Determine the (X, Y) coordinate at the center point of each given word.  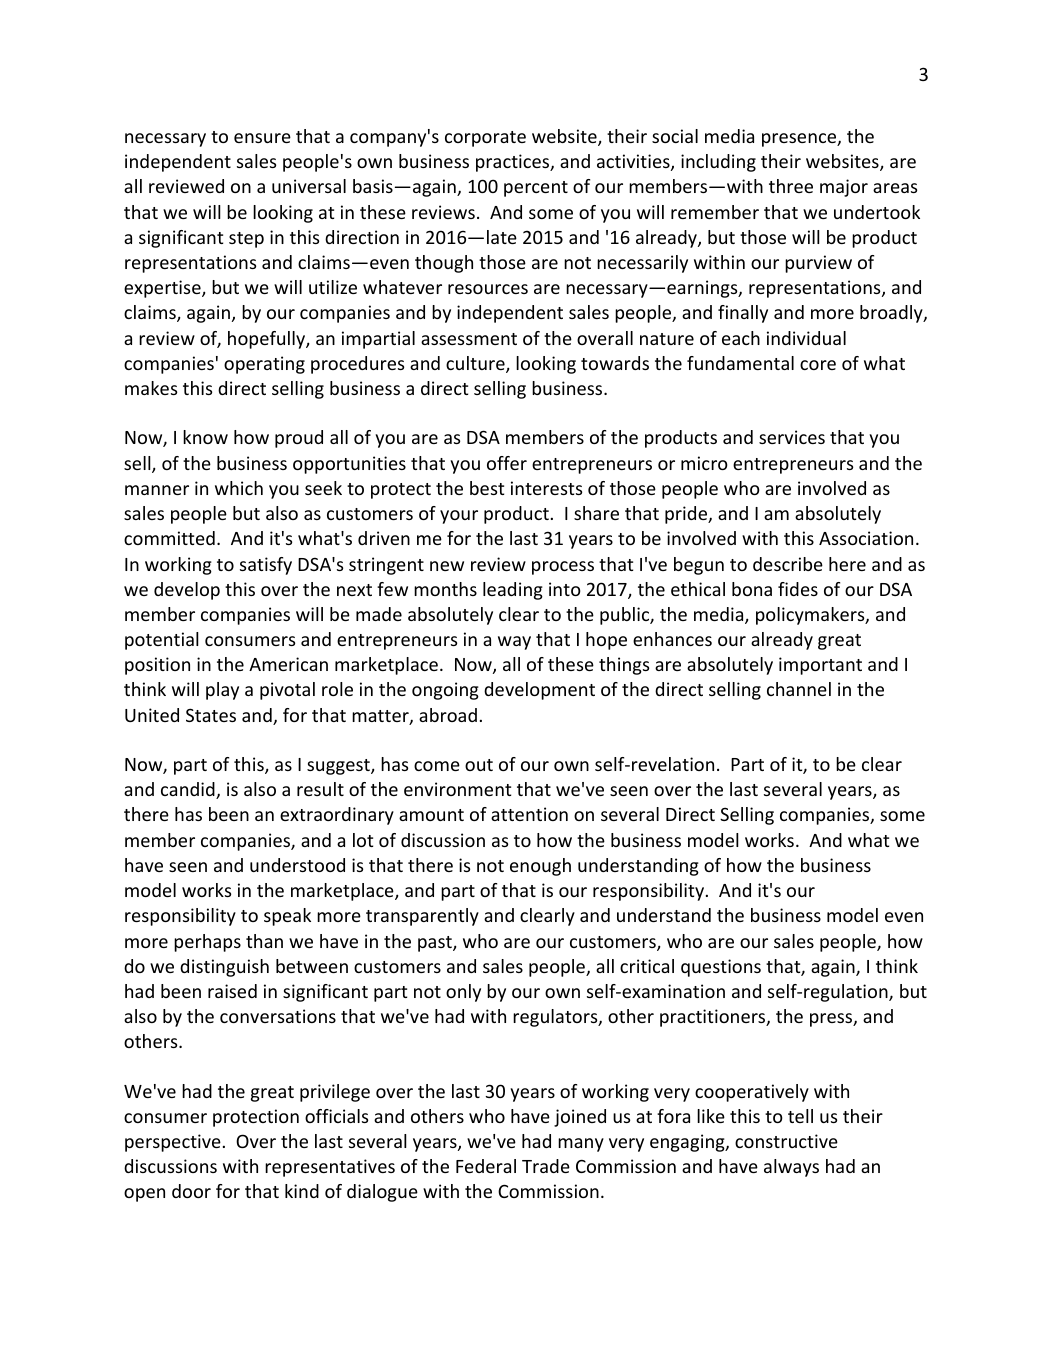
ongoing (445, 691)
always (791, 1168)
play (222, 691)
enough (540, 867)
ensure (262, 138)
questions (721, 968)
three (791, 186)
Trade (546, 1166)
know (205, 437)
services (792, 437)
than (264, 941)
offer (507, 463)
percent (536, 189)
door (191, 1191)
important (820, 666)
